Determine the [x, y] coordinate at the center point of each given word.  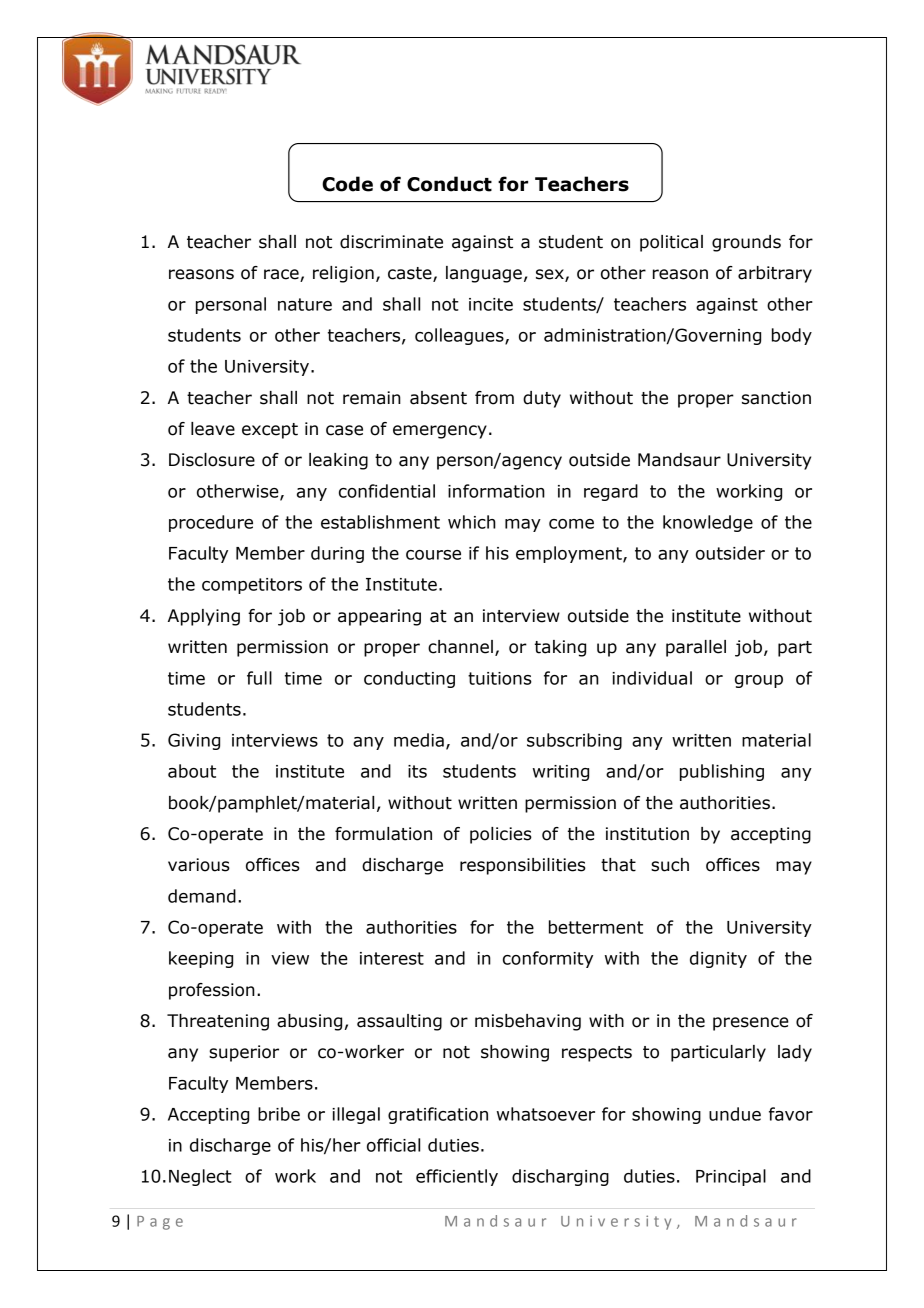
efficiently [457, 1177]
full [259, 678]
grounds [746, 243]
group [759, 681]
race [282, 275]
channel [460, 647]
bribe [279, 1114]
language [484, 274]
